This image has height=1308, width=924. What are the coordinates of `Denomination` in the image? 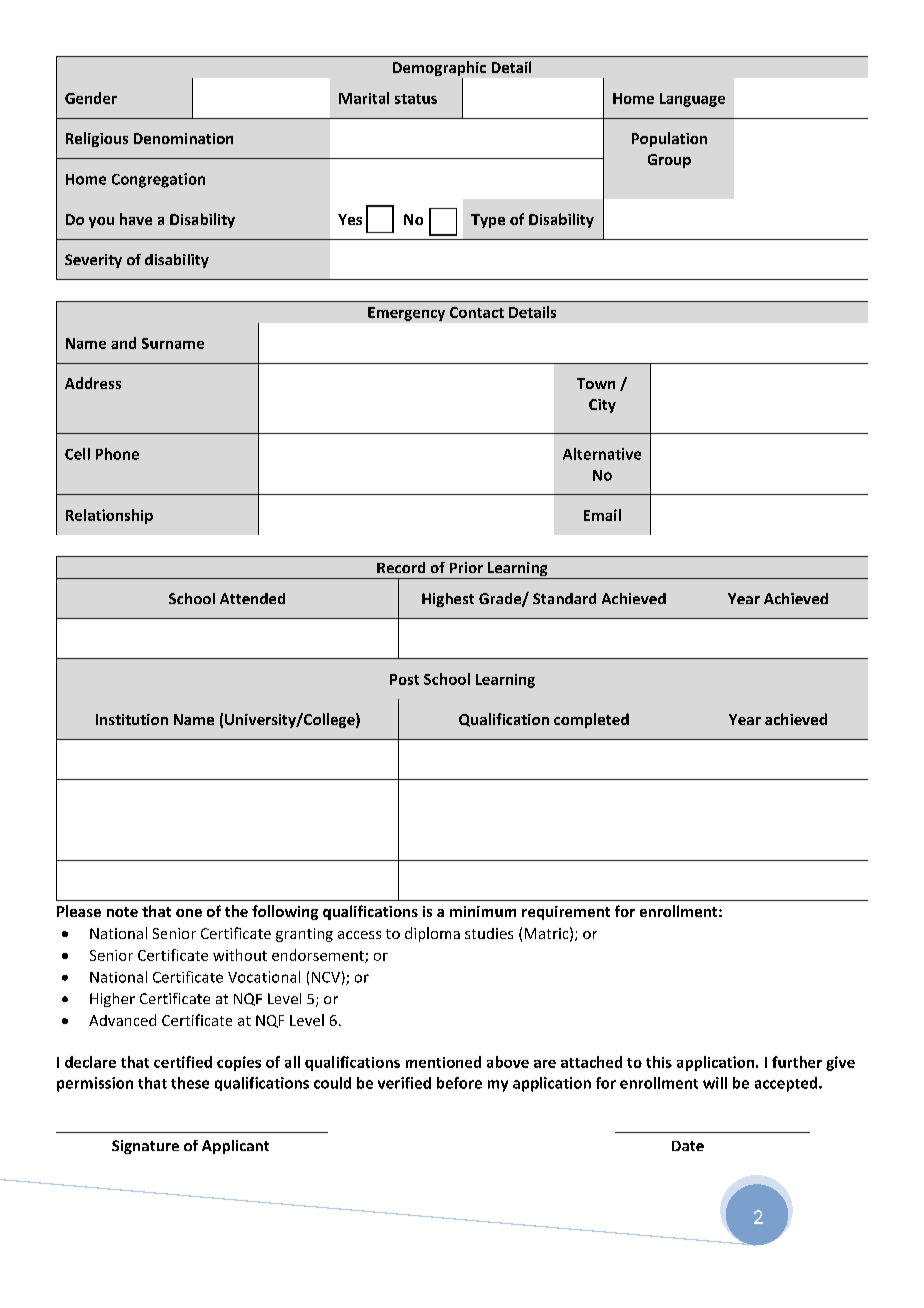 It's located at (183, 138).
